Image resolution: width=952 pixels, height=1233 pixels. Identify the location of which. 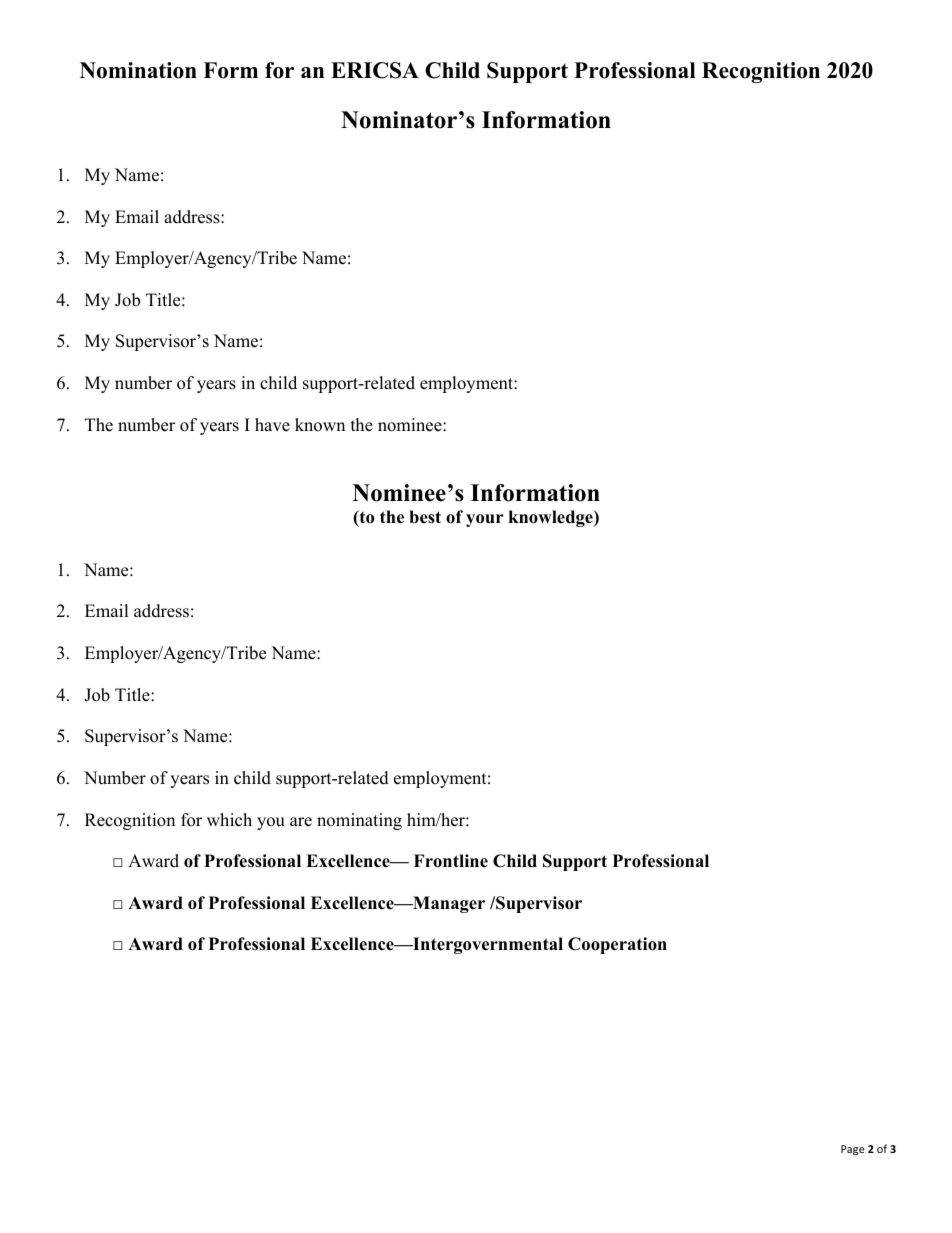
(229, 820).
